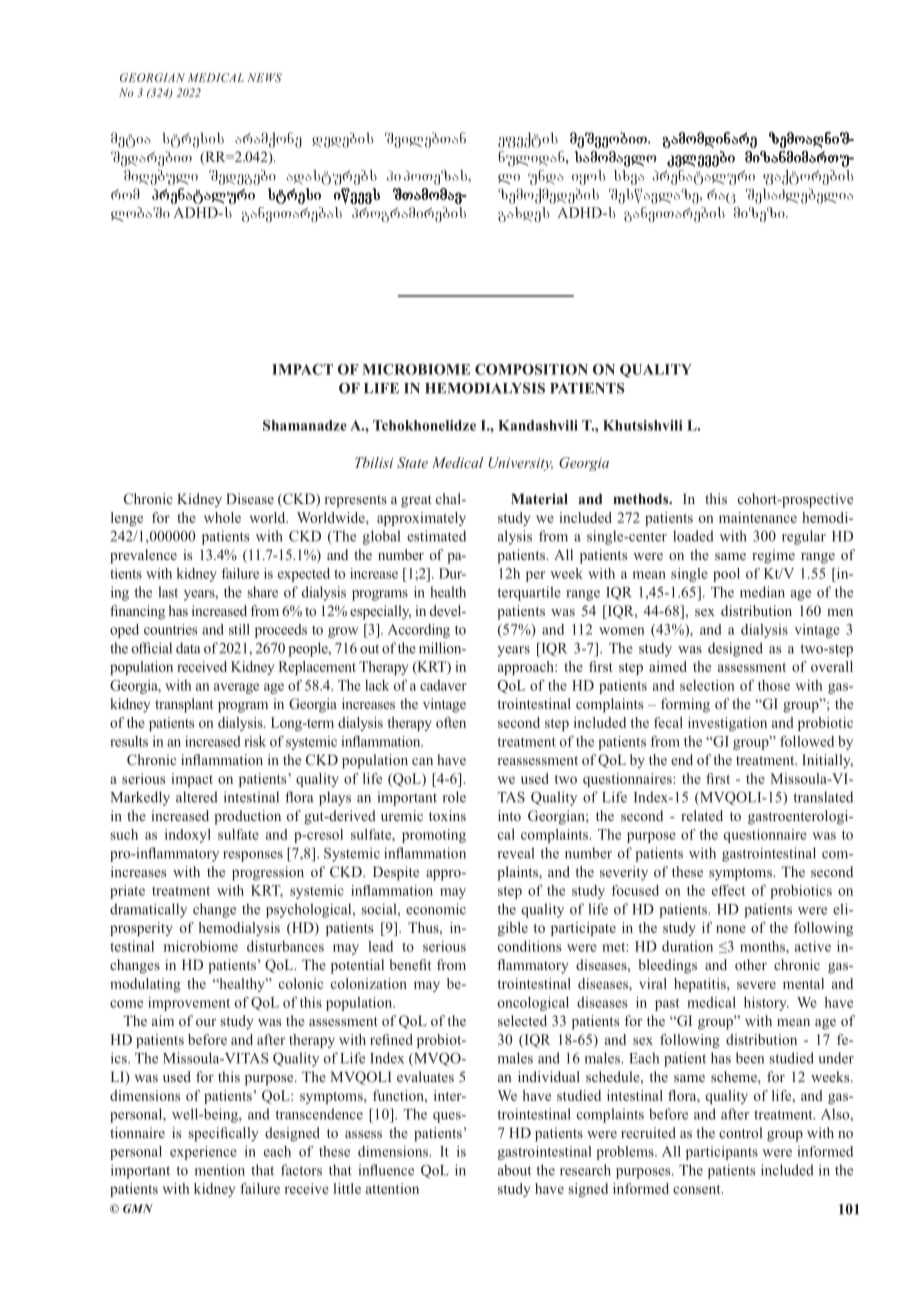 Image resolution: width=924 pixels, height=1308 pixels. Describe the element at coordinates (520, 464) in the document. I see `University` at that location.
